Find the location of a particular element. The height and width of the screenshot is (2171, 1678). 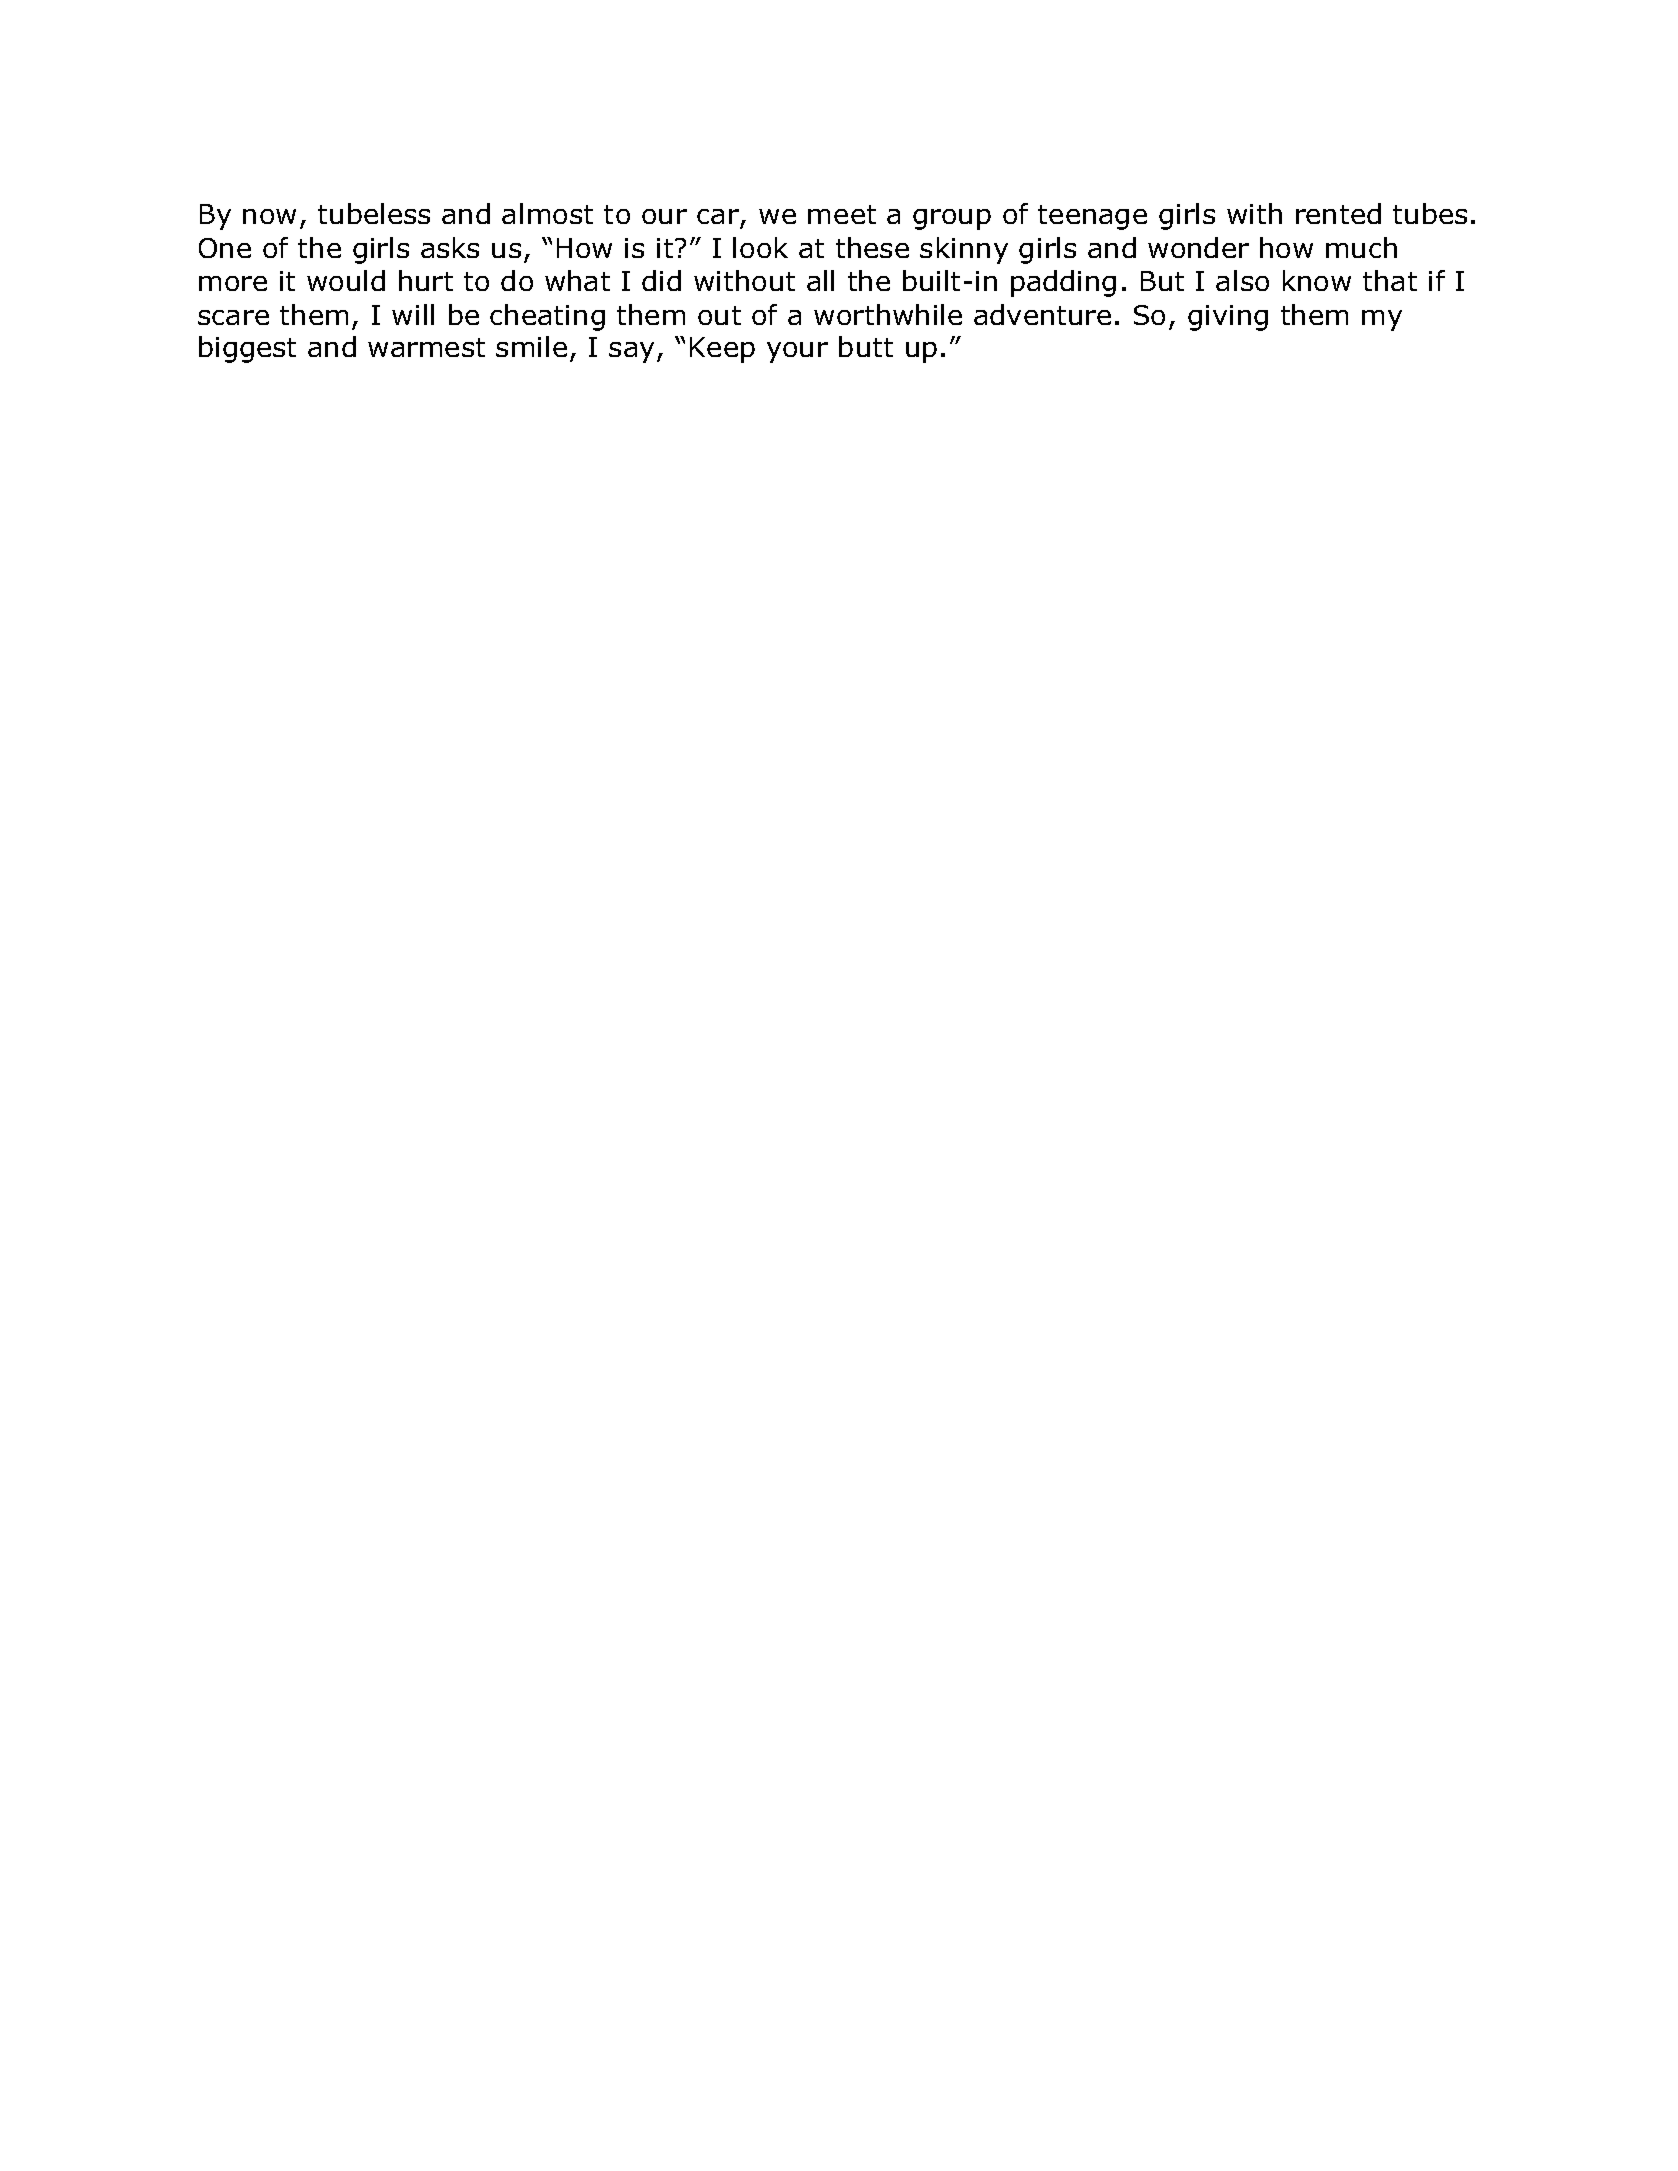

meet is located at coordinates (842, 214).
